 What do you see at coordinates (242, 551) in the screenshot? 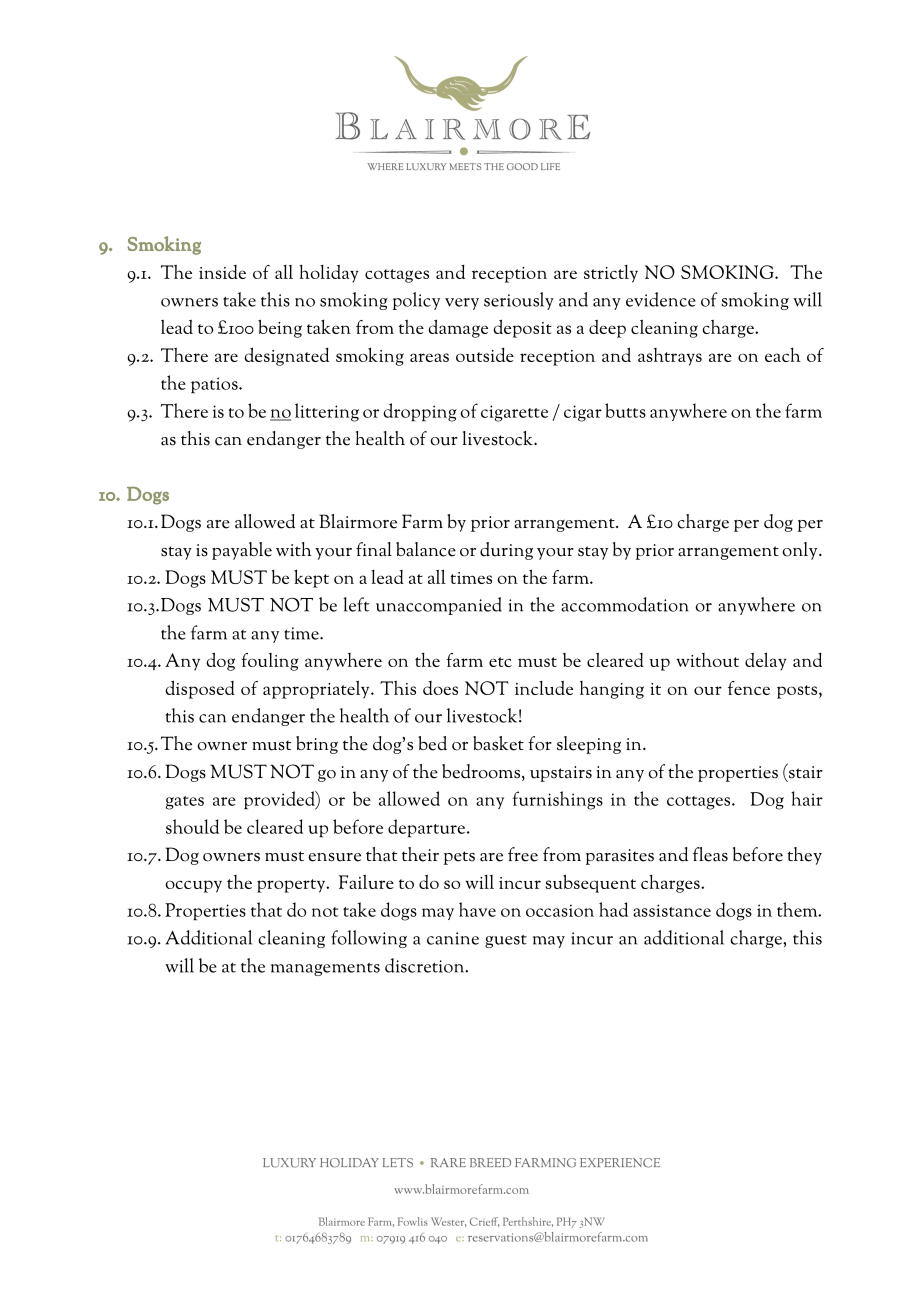
I see `payable` at bounding box center [242, 551].
